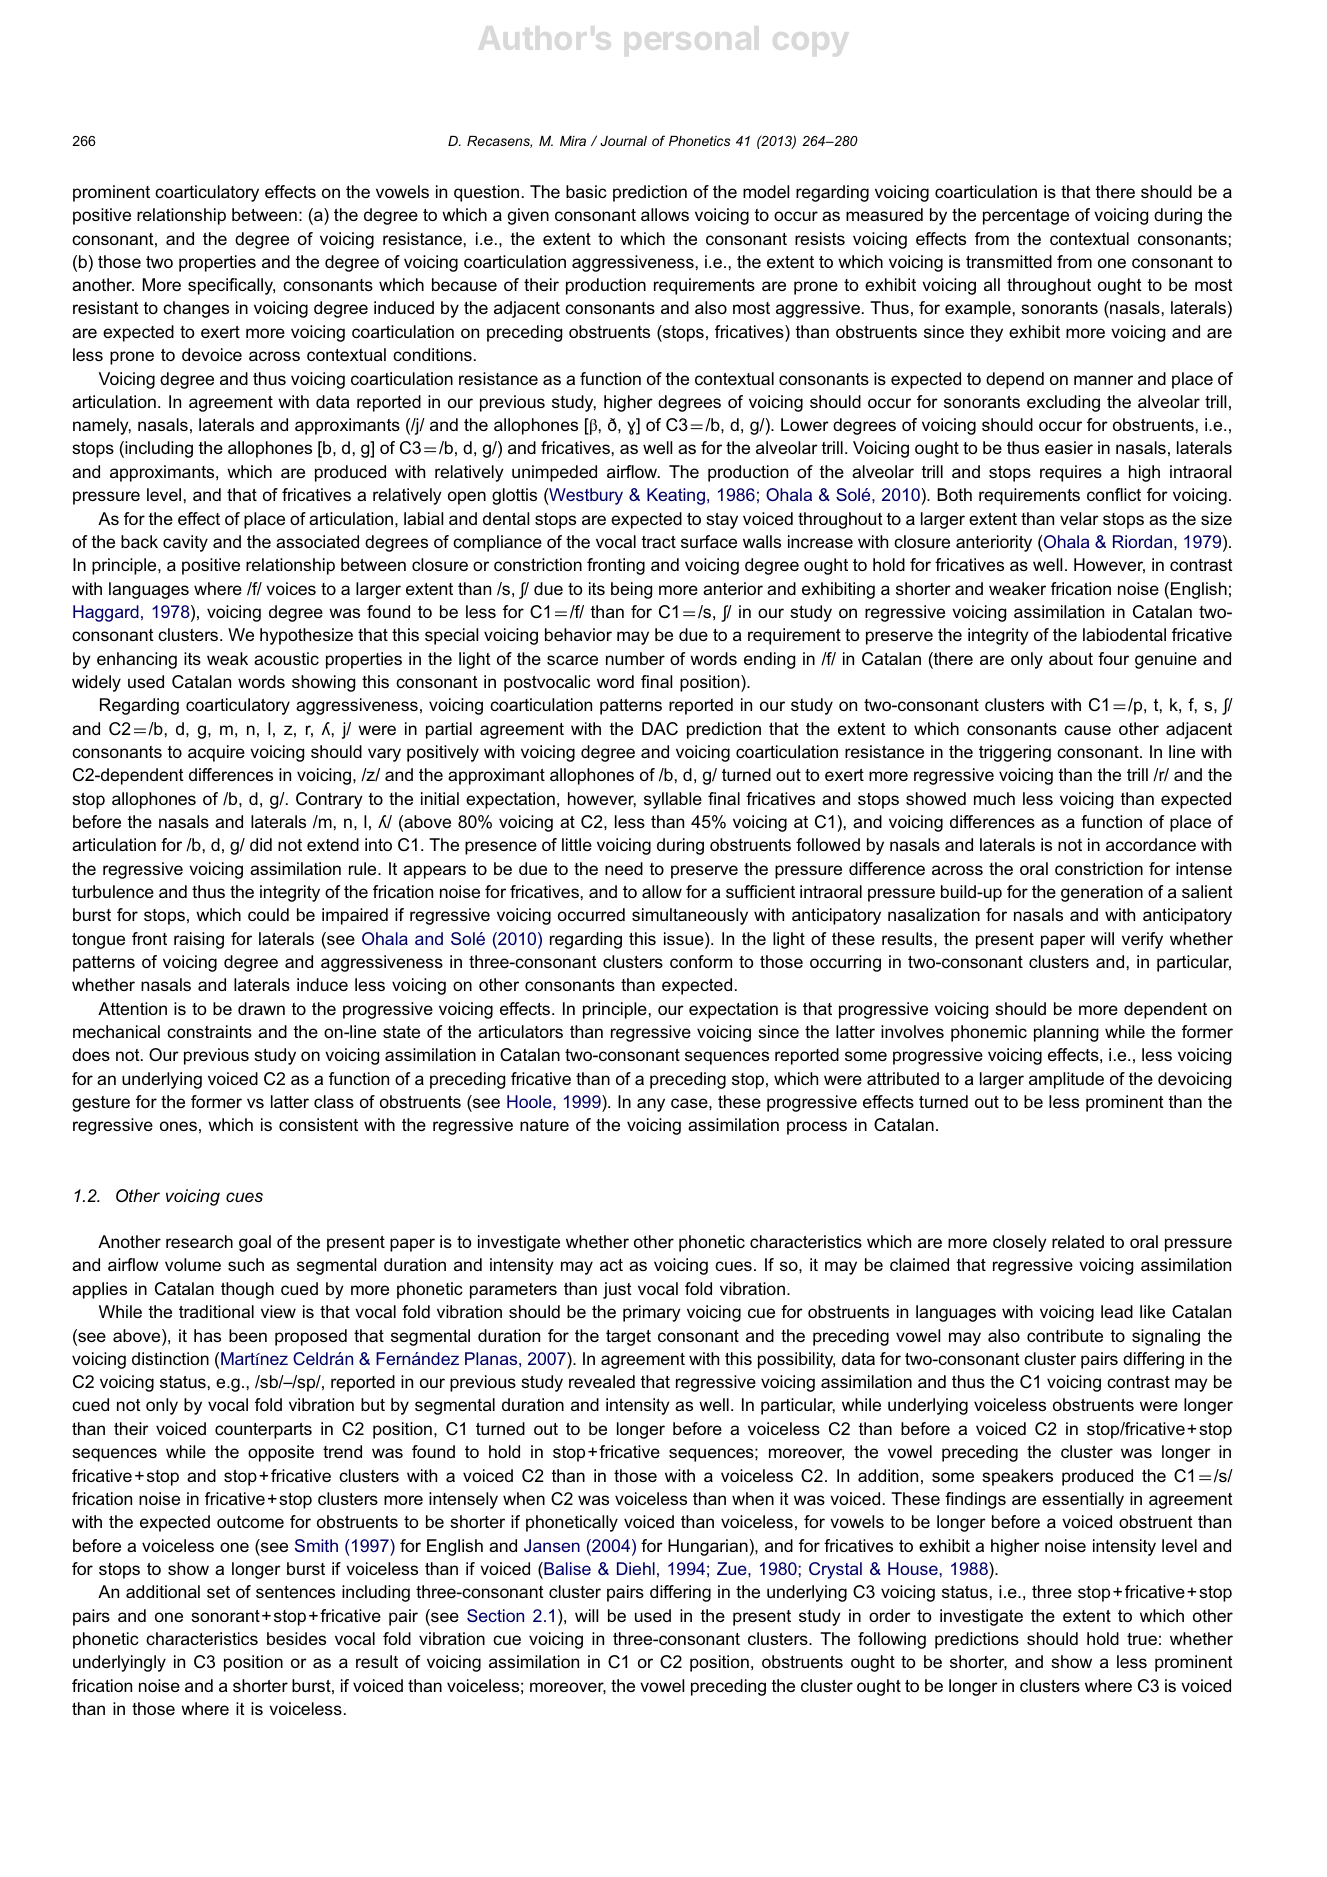 This page has height=1877, width=1327. Describe the element at coordinates (624, 868) in the page. I see `need` at that location.
